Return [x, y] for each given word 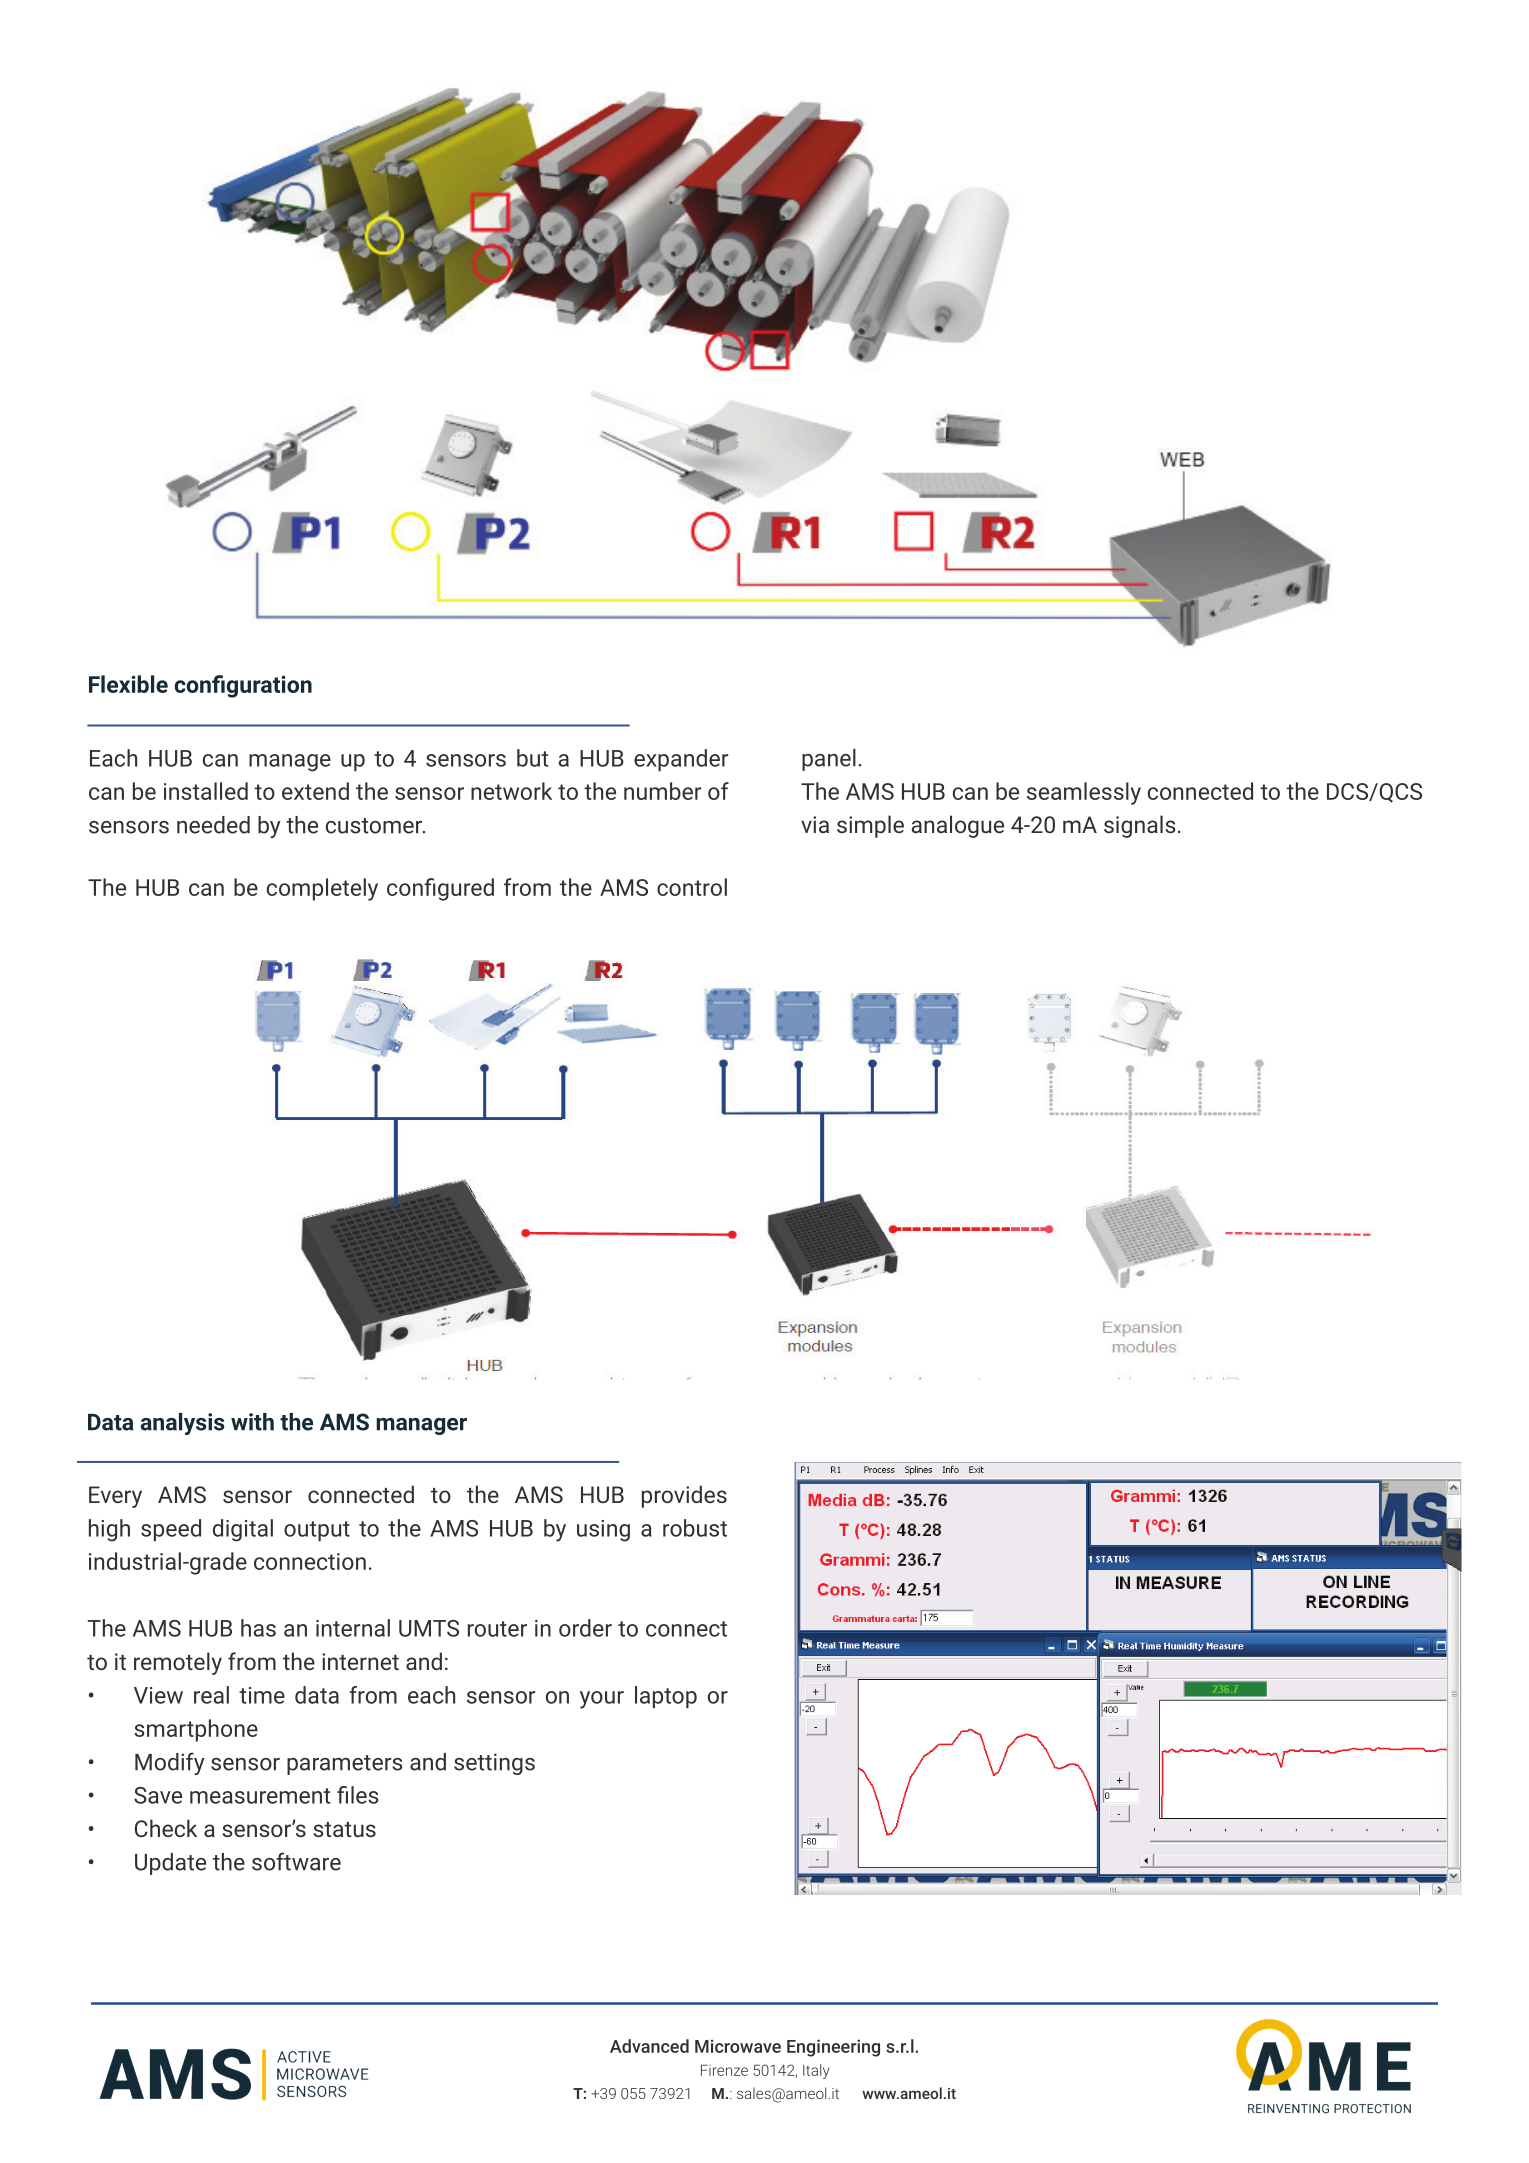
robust [695, 1528]
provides [684, 1496]
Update [170, 1864]
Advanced [649, 2046]
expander [681, 760]
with [252, 1422]
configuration [243, 686]
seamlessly [1084, 793]
